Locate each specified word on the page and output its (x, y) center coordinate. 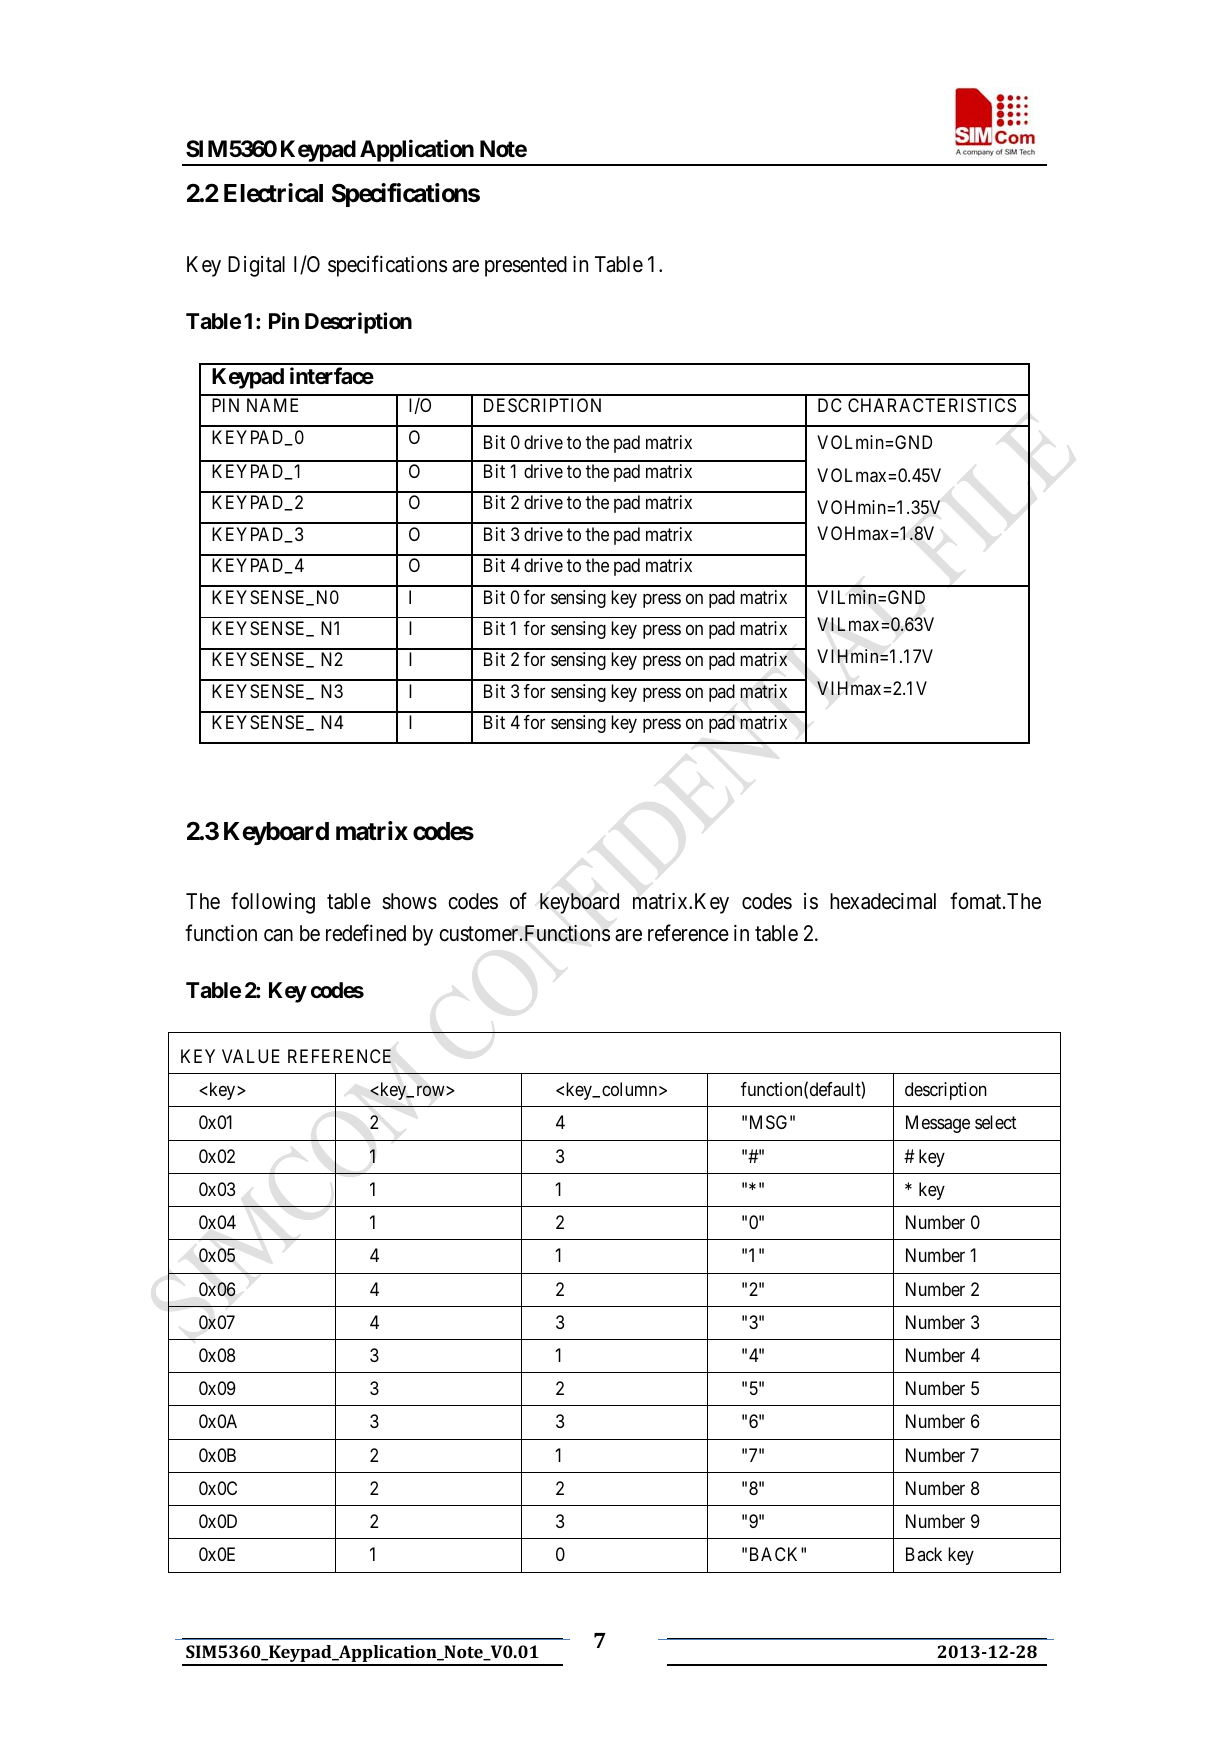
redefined (366, 933)
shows (409, 901)
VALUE (251, 1056)
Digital (256, 266)
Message (938, 1124)
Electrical (273, 193)
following (273, 903)
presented (526, 266)
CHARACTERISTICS (932, 405)
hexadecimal (883, 901)
